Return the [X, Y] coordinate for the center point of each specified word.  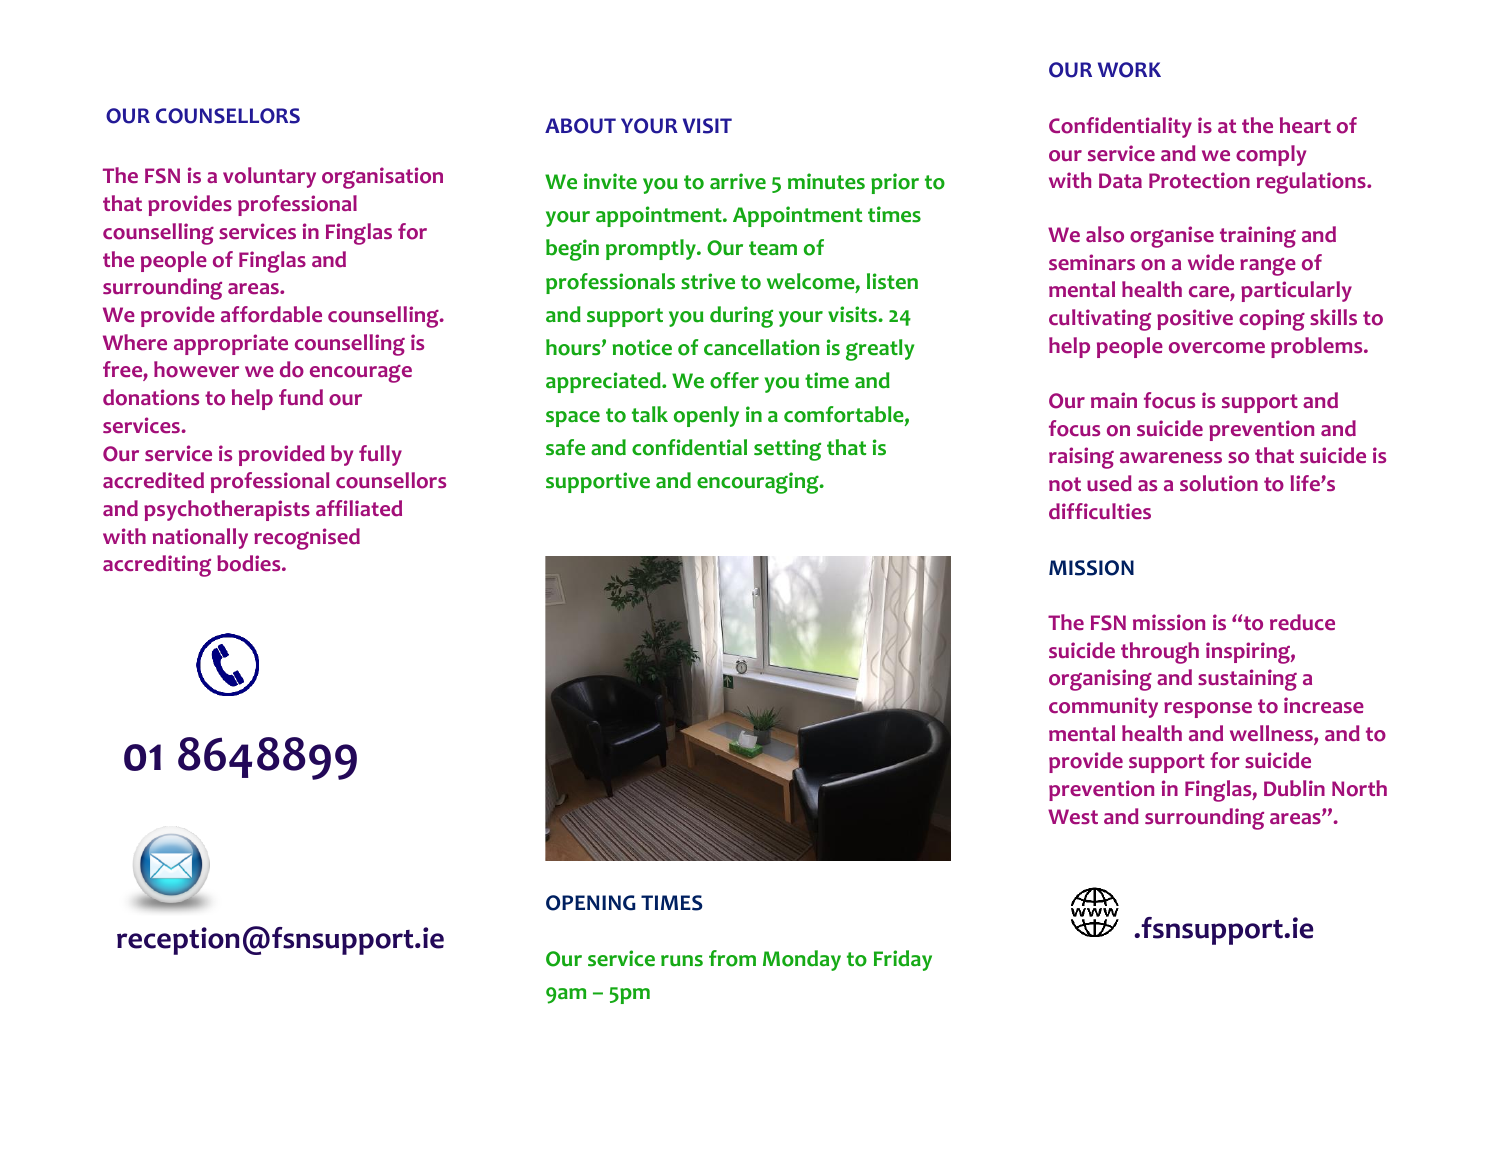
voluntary [269, 177]
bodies [250, 563]
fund [301, 397]
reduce [1302, 622]
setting [787, 450]
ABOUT [580, 126]
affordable [271, 314]
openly [706, 416]
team [773, 248]
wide [1211, 262]
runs [682, 961]
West [1073, 817]
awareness [1171, 458]
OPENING [591, 903]
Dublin [1294, 788]
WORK [1129, 70]
